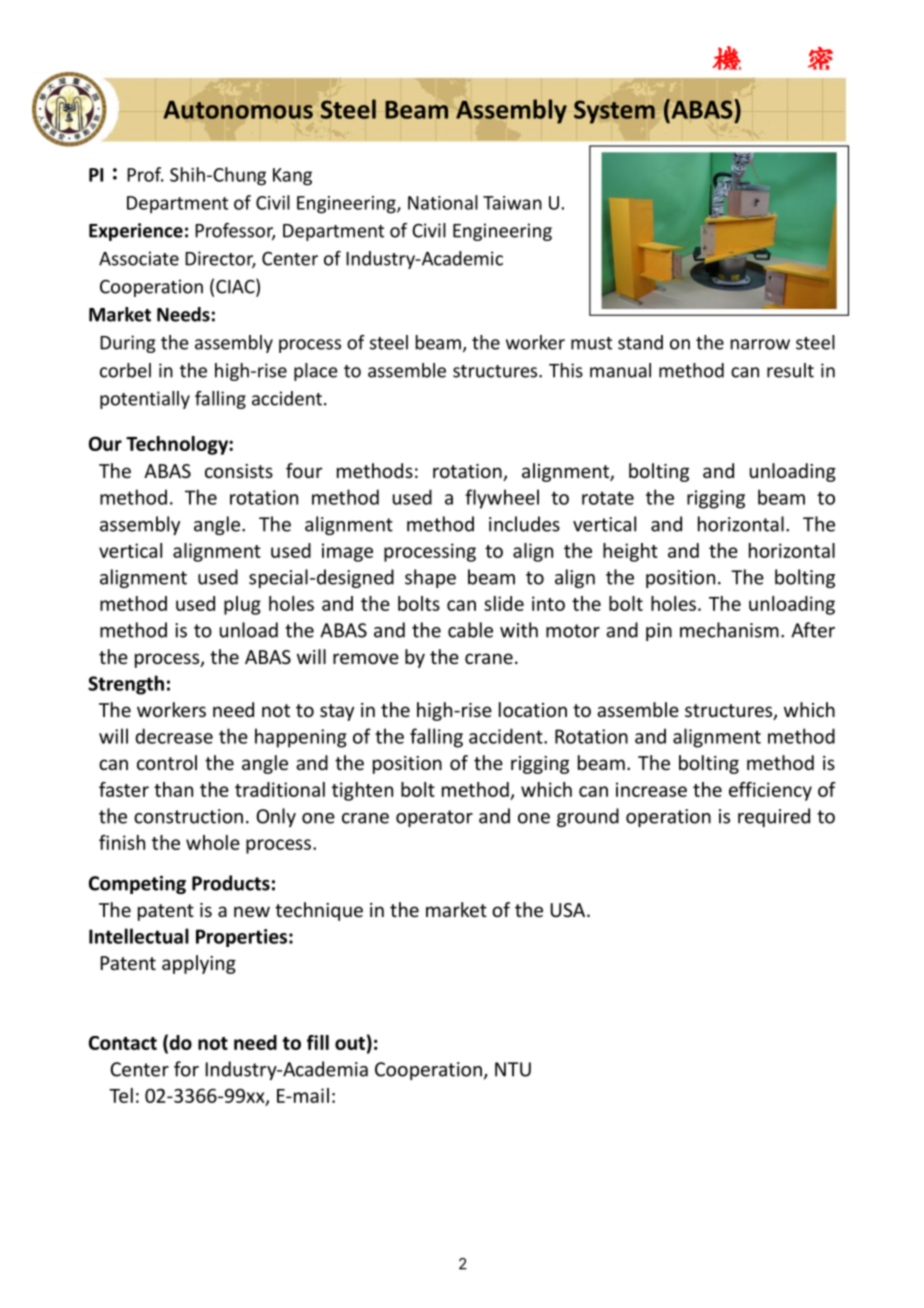 Image resolution: width=924 pixels, height=1308 pixels. Describe the element at coordinates (729, 630) in the image. I see `mechanism` at that location.
